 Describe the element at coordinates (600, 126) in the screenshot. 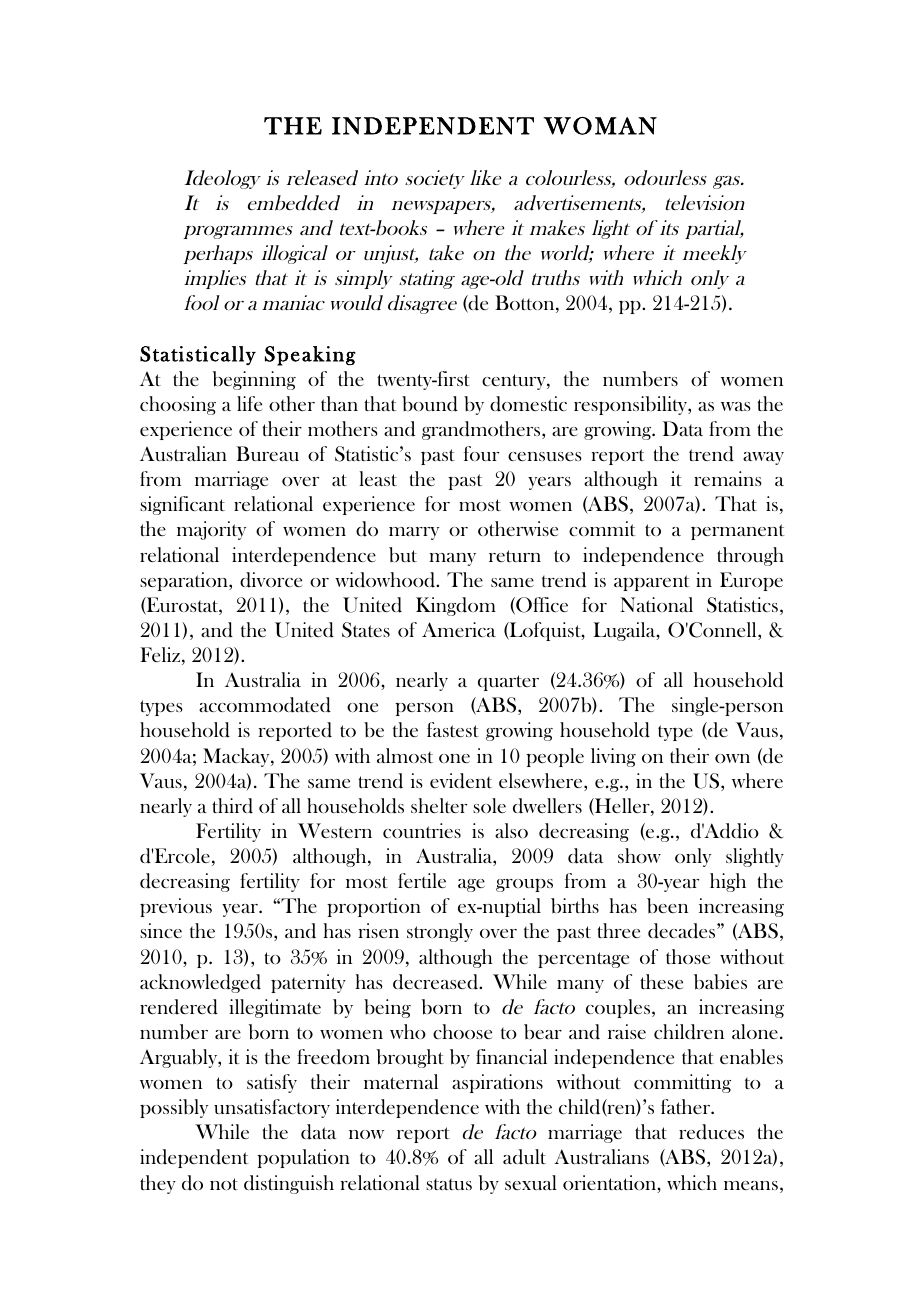

I see `WOMAN` at that location.
